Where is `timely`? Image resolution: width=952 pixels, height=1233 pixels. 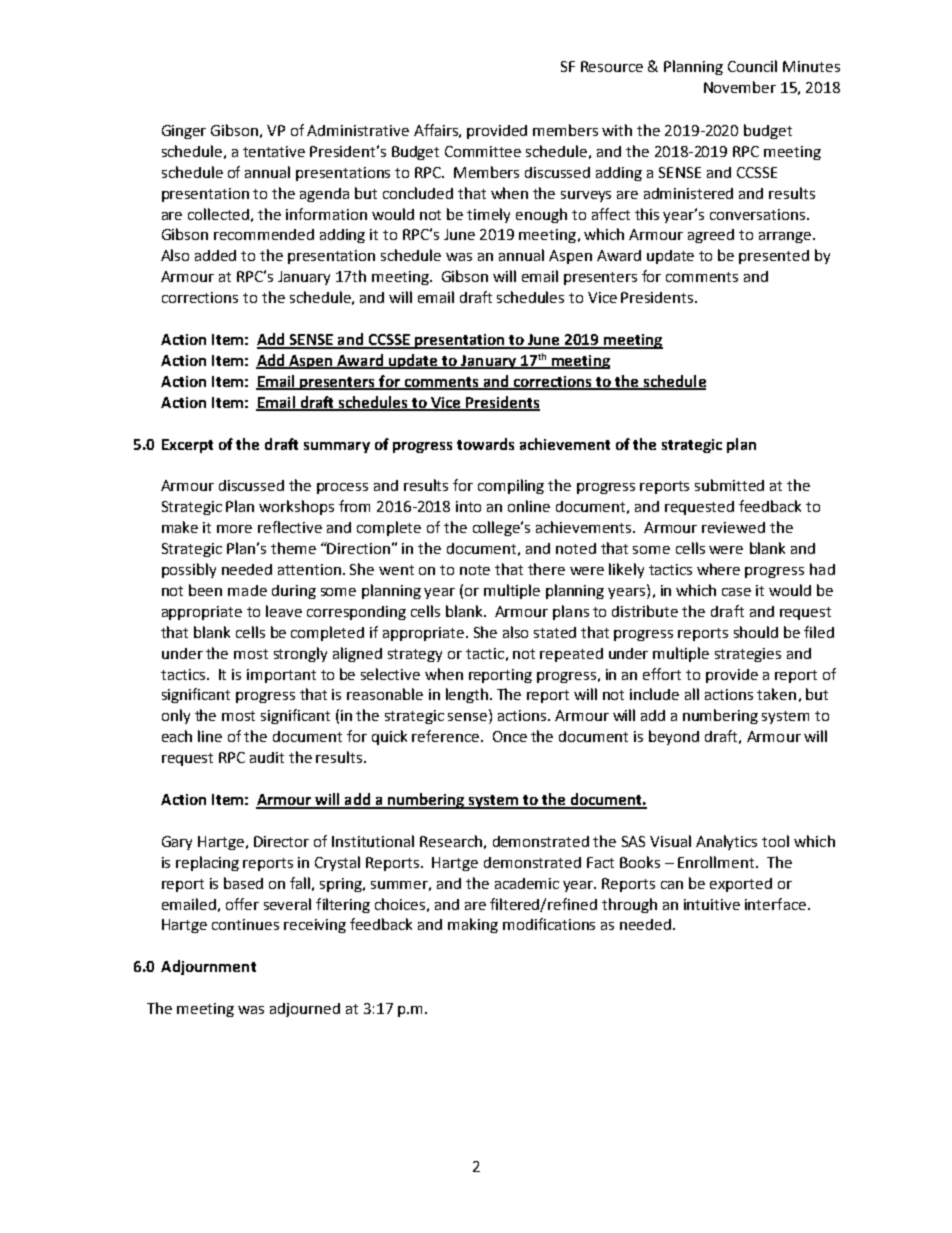
timely is located at coordinates (488, 215).
